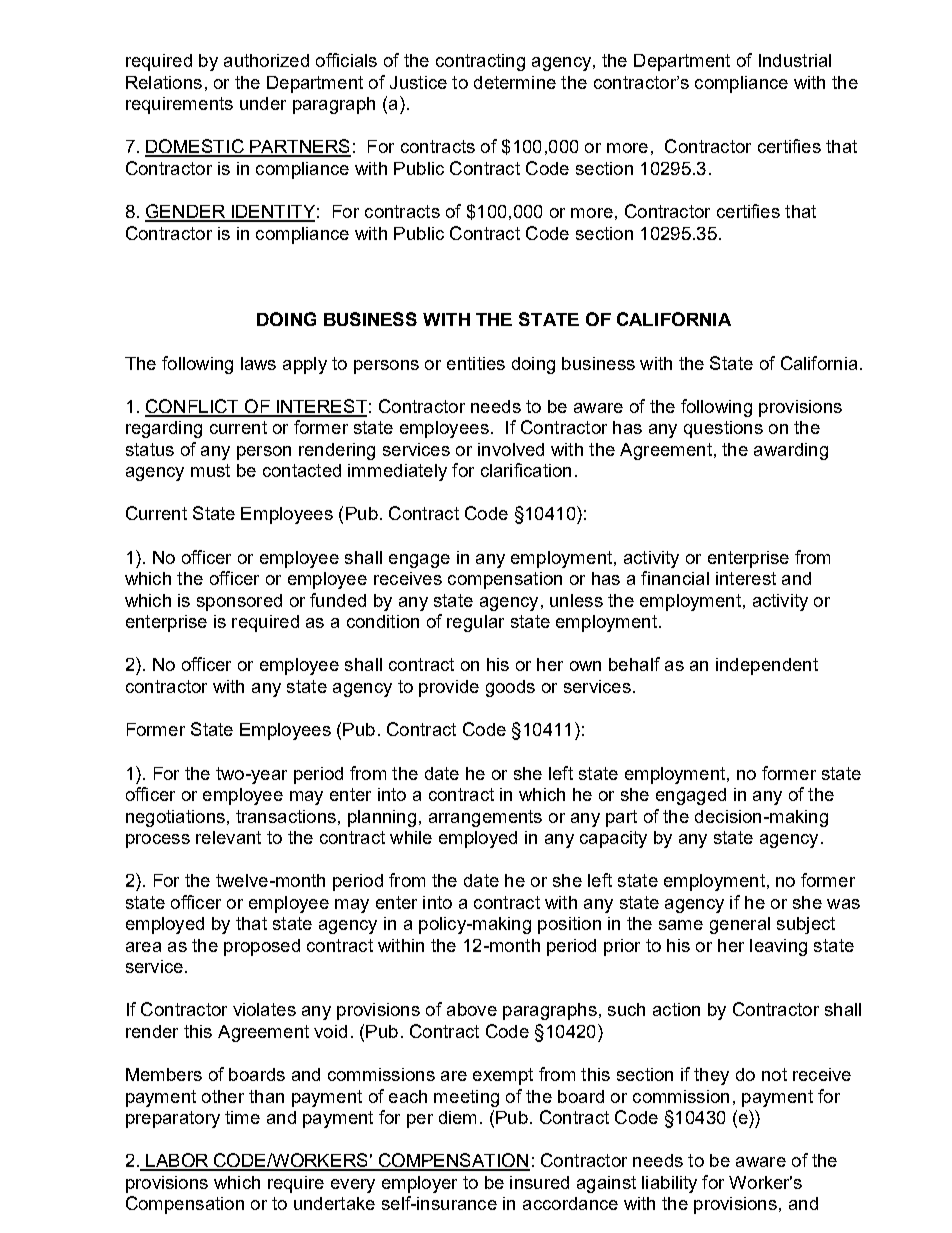 The height and width of the screenshot is (1233, 952). Describe the element at coordinates (228, 837) in the screenshot. I see `relevant` at that location.
